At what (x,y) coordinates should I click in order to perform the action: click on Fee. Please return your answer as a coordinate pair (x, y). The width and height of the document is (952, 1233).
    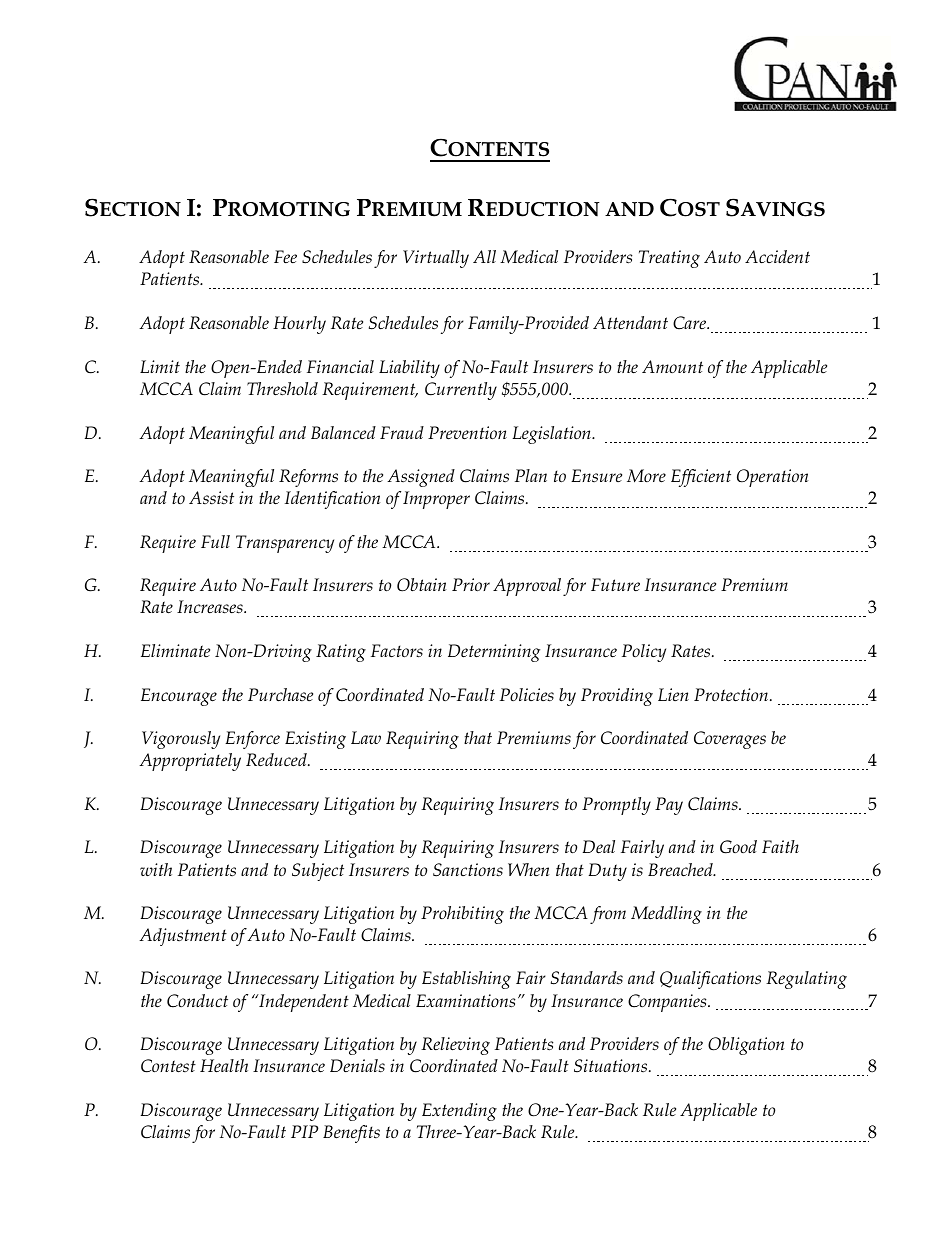
    Looking at the image, I should click on (285, 256).
